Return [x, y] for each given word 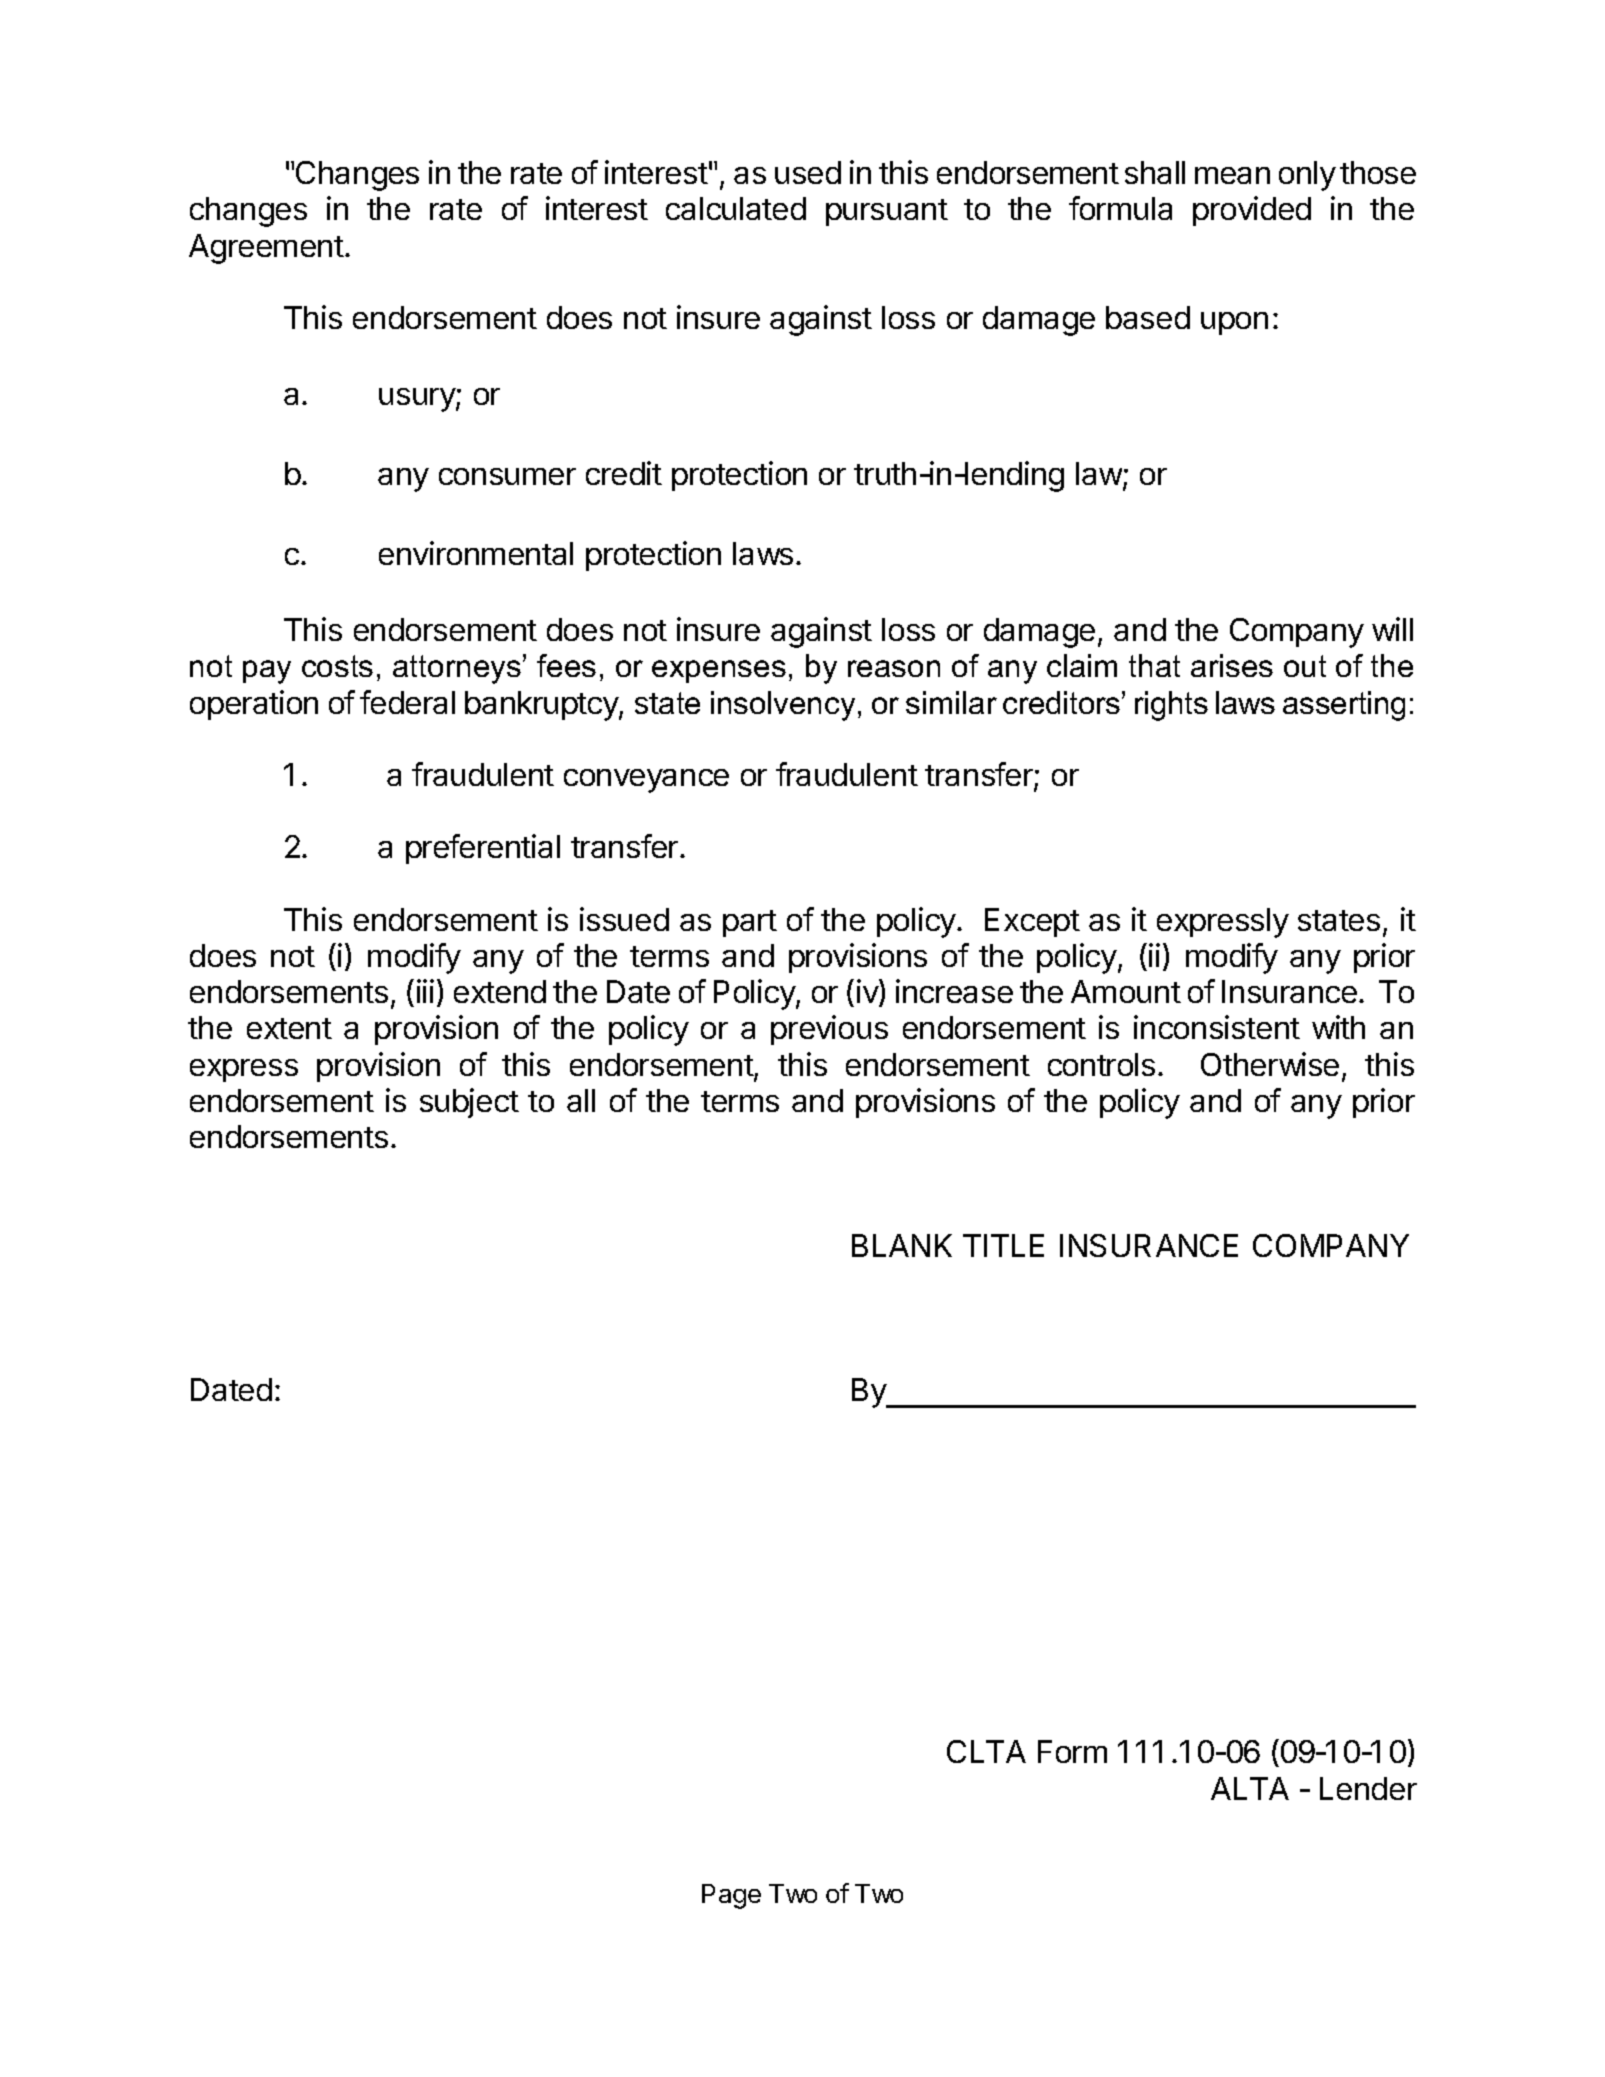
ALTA [1250, 1788]
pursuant [887, 212]
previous [829, 1030]
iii [425, 991]
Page [731, 1896]
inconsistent [1217, 1027]
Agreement [266, 249]
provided [1252, 211]
